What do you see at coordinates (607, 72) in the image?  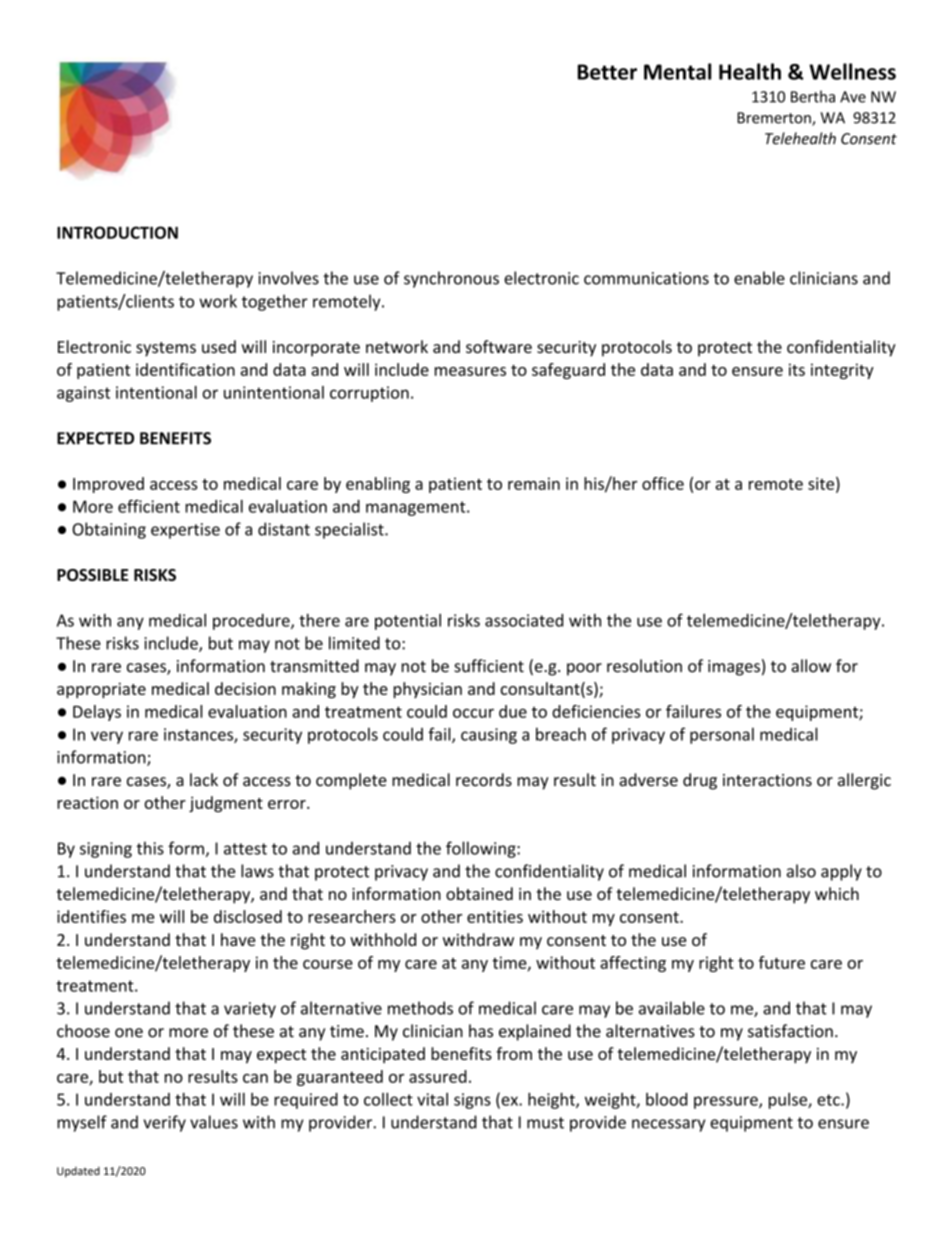 I see `Better` at bounding box center [607, 72].
